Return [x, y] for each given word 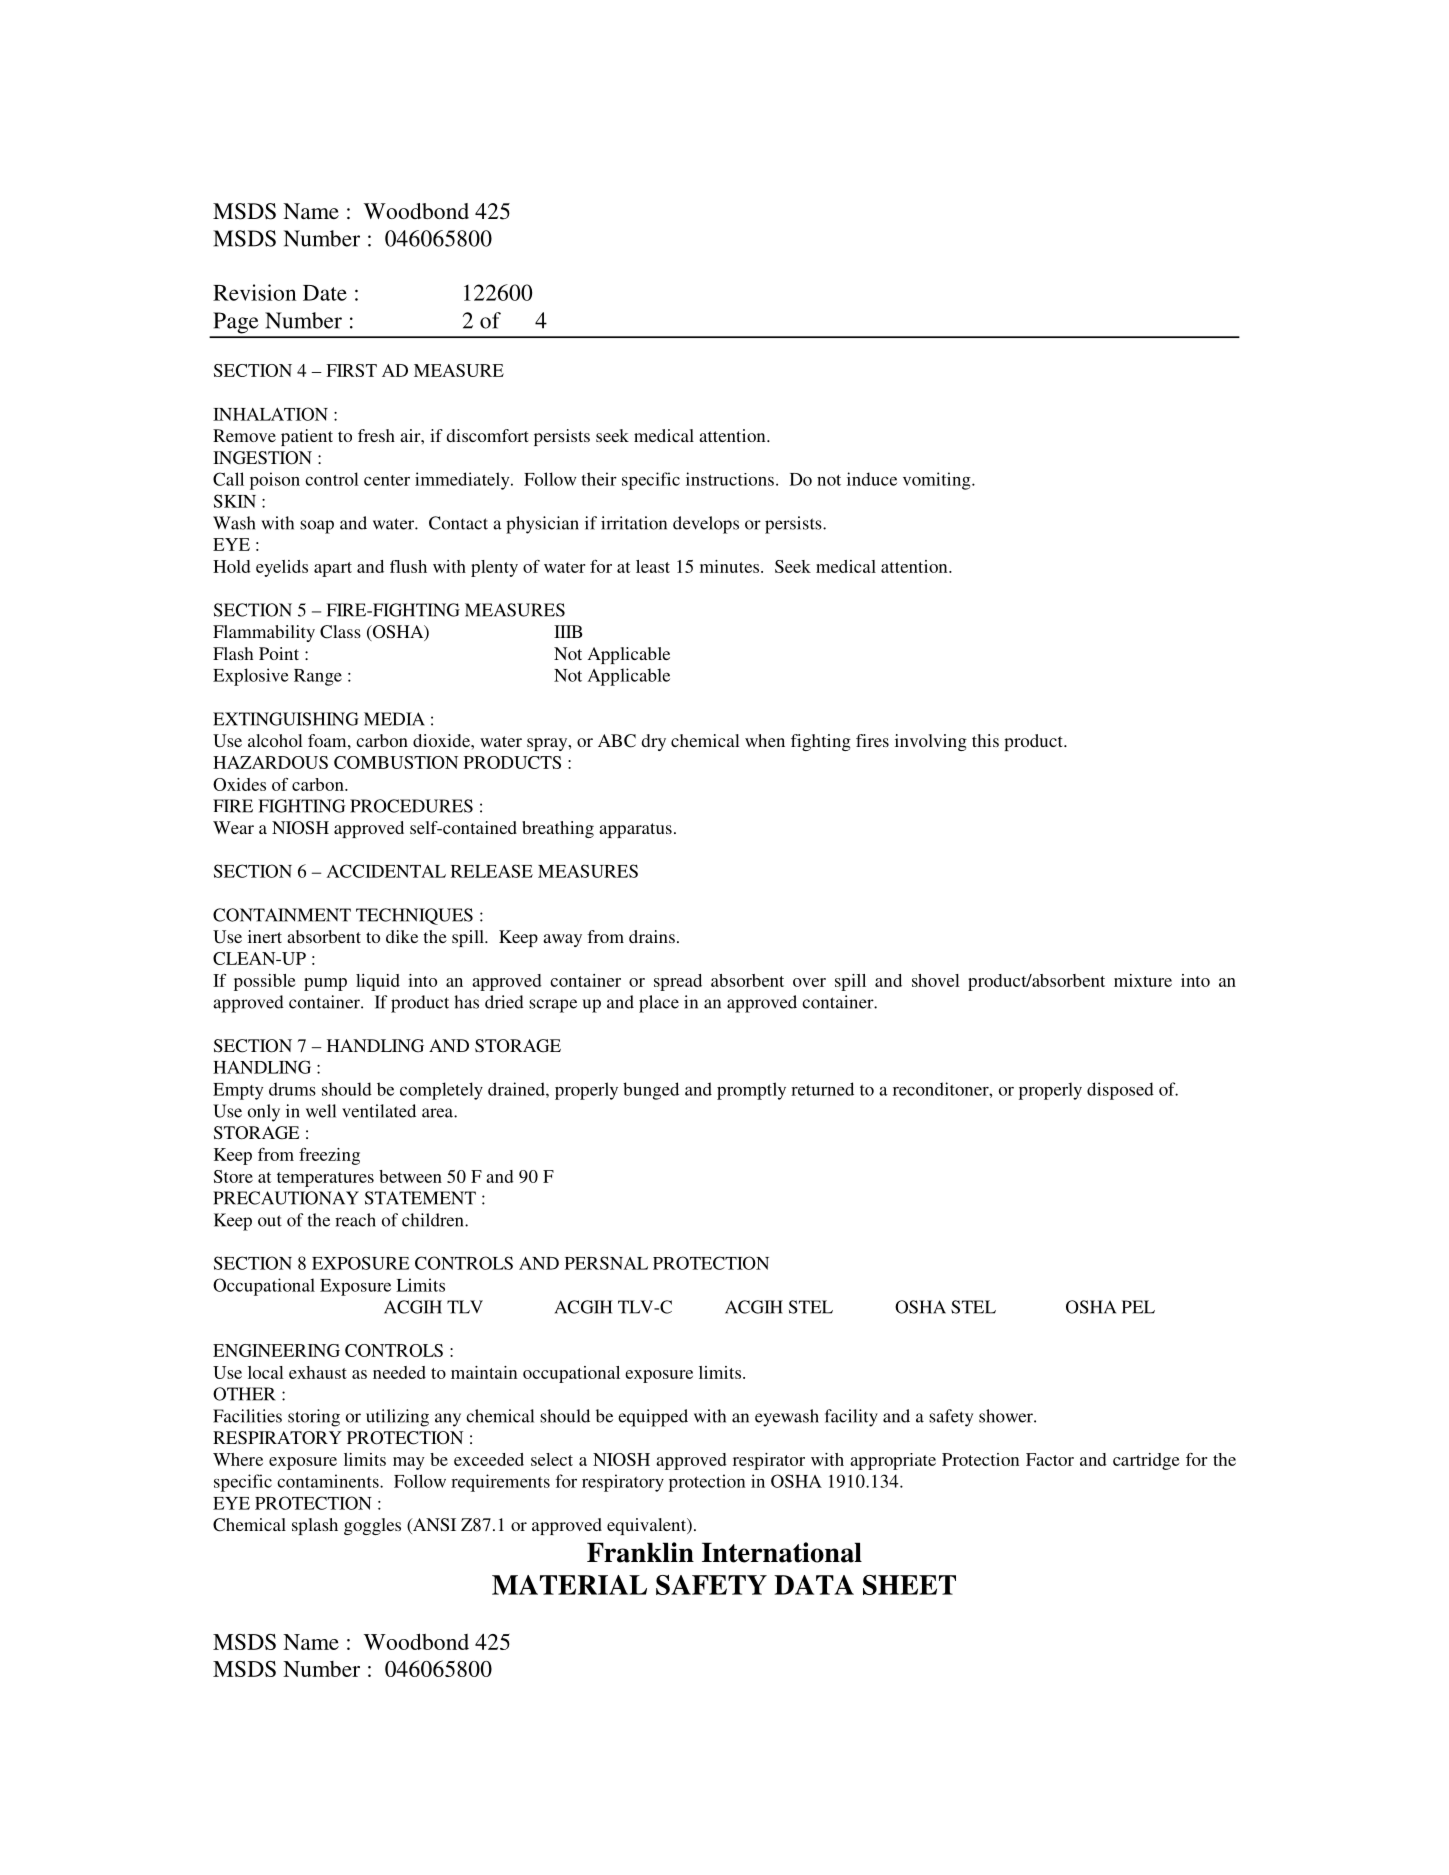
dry [654, 742]
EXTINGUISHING [286, 719]
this [985, 740]
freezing [329, 1156]
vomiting [938, 481]
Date [325, 293]
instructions [730, 479]
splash [315, 1526]
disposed [1120, 1091]
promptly [751, 1091]
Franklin [640, 1552]
